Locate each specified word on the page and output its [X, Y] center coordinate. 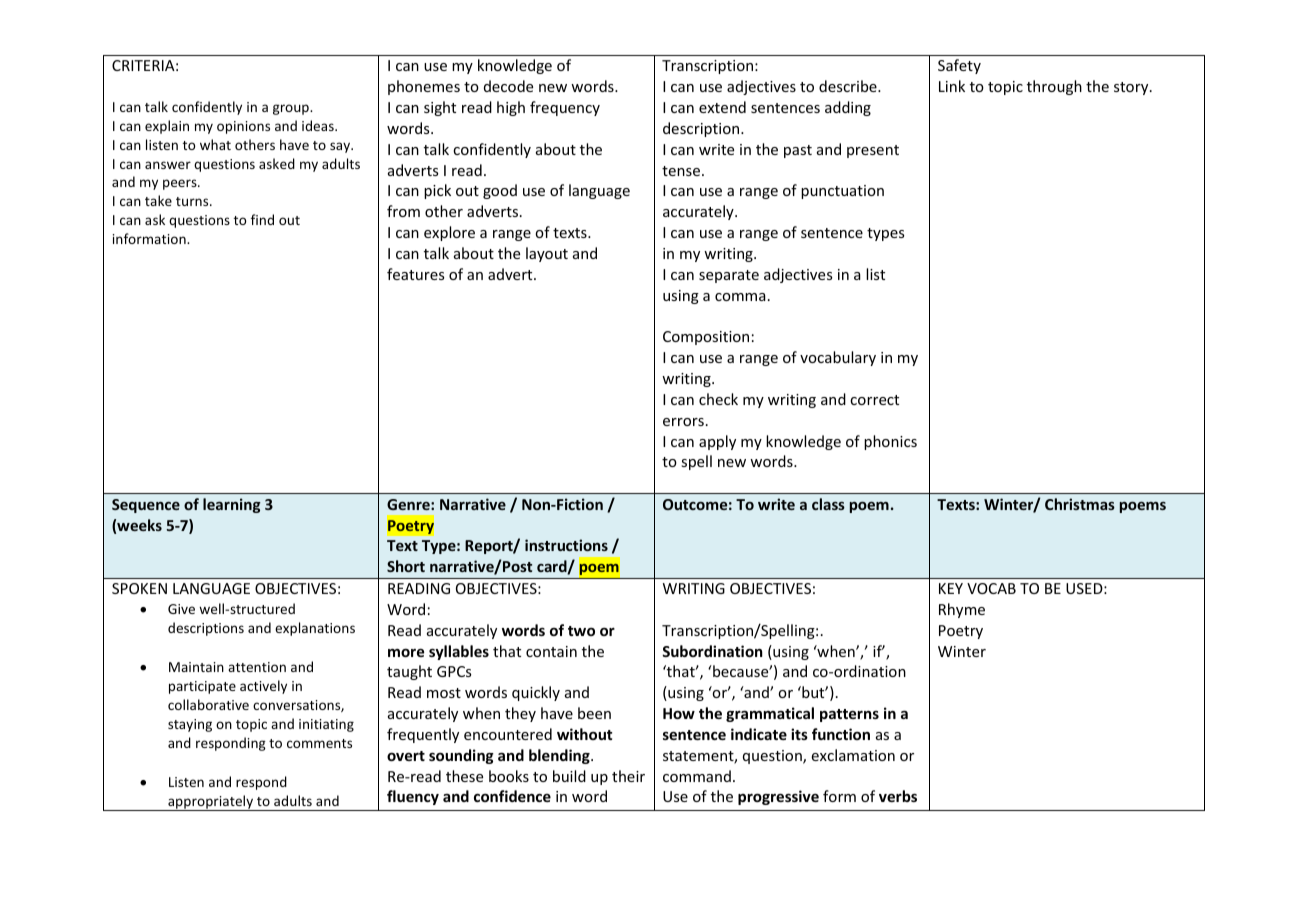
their [628, 776]
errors [683, 422]
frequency [565, 108]
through [1054, 87]
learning [232, 505]
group [292, 109]
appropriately [210, 803]
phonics [890, 442]
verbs [898, 796]
